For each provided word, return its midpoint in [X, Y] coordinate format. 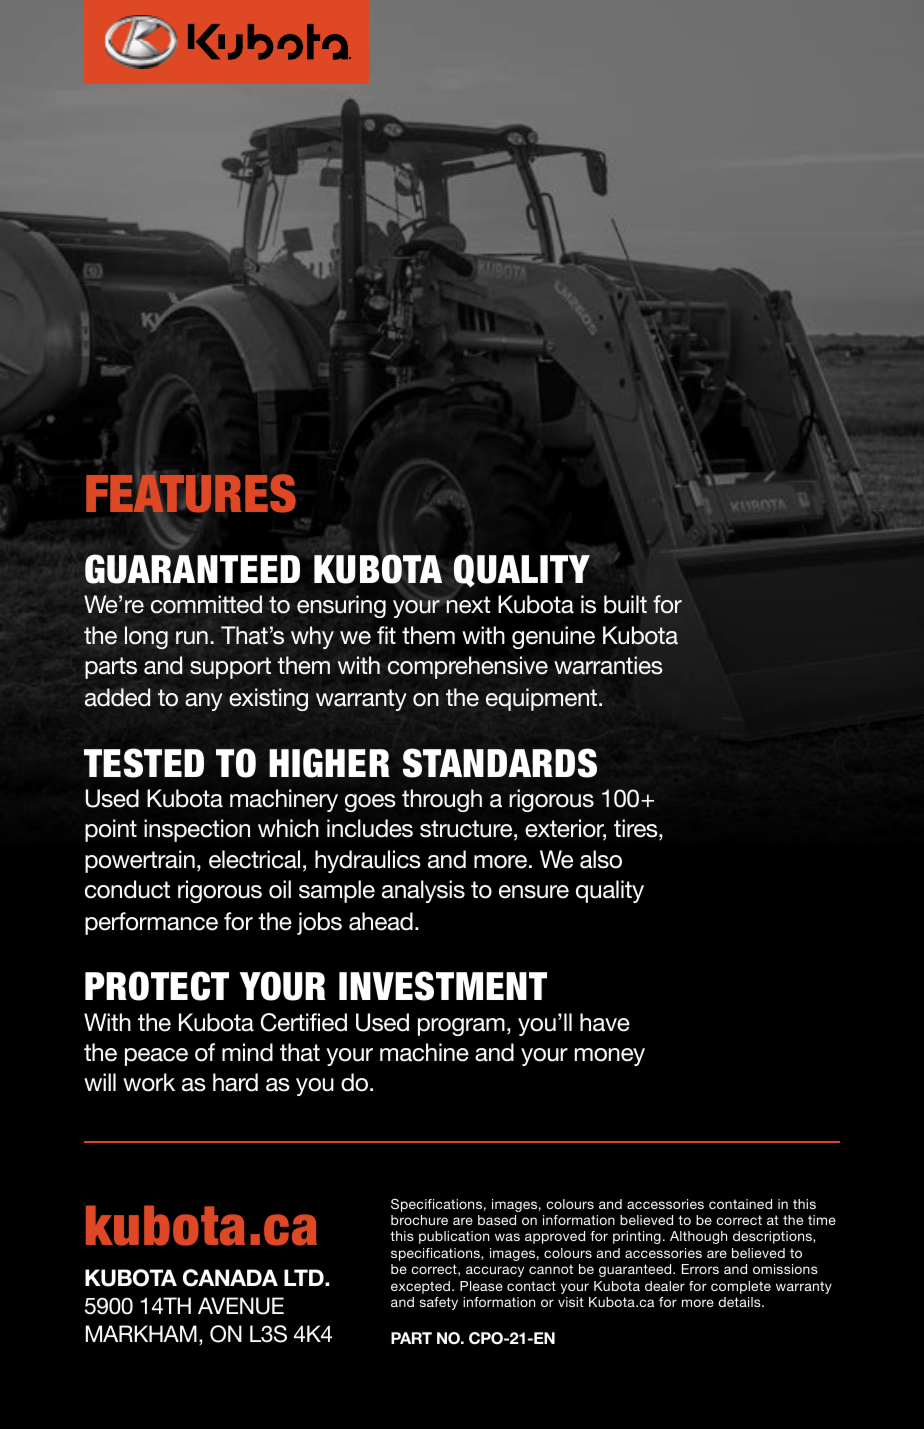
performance [151, 923]
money [610, 1057]
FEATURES [191, 494]
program [461, 1027]
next [467, 605]
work [149, 1082]
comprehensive [468, 667]
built [625, 604]
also [601, 859]
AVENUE [241, 1306]
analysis [423, 891]
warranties [608, 665]
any [204, 702]
